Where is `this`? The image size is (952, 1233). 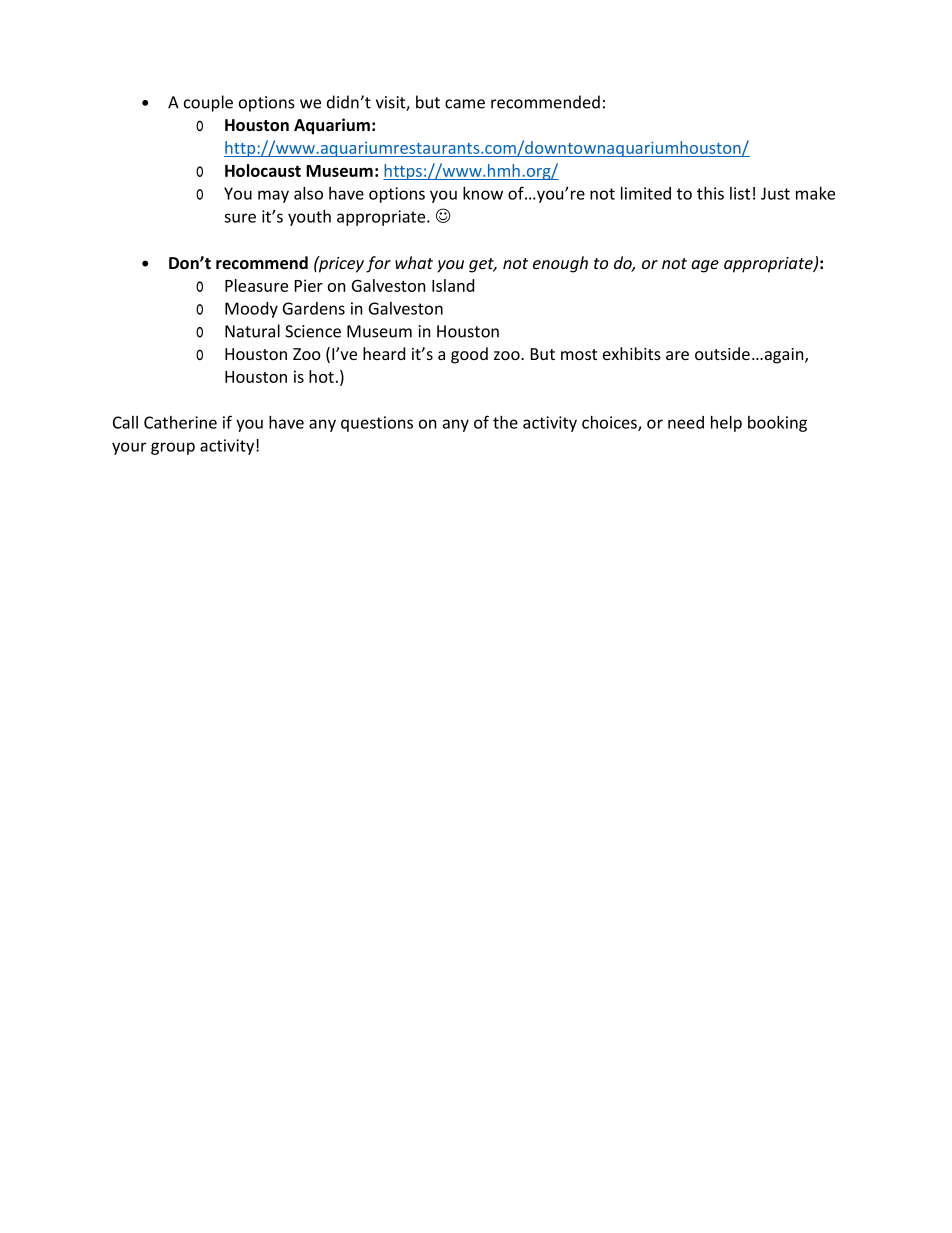
this is located at coordinates (710, 193).
